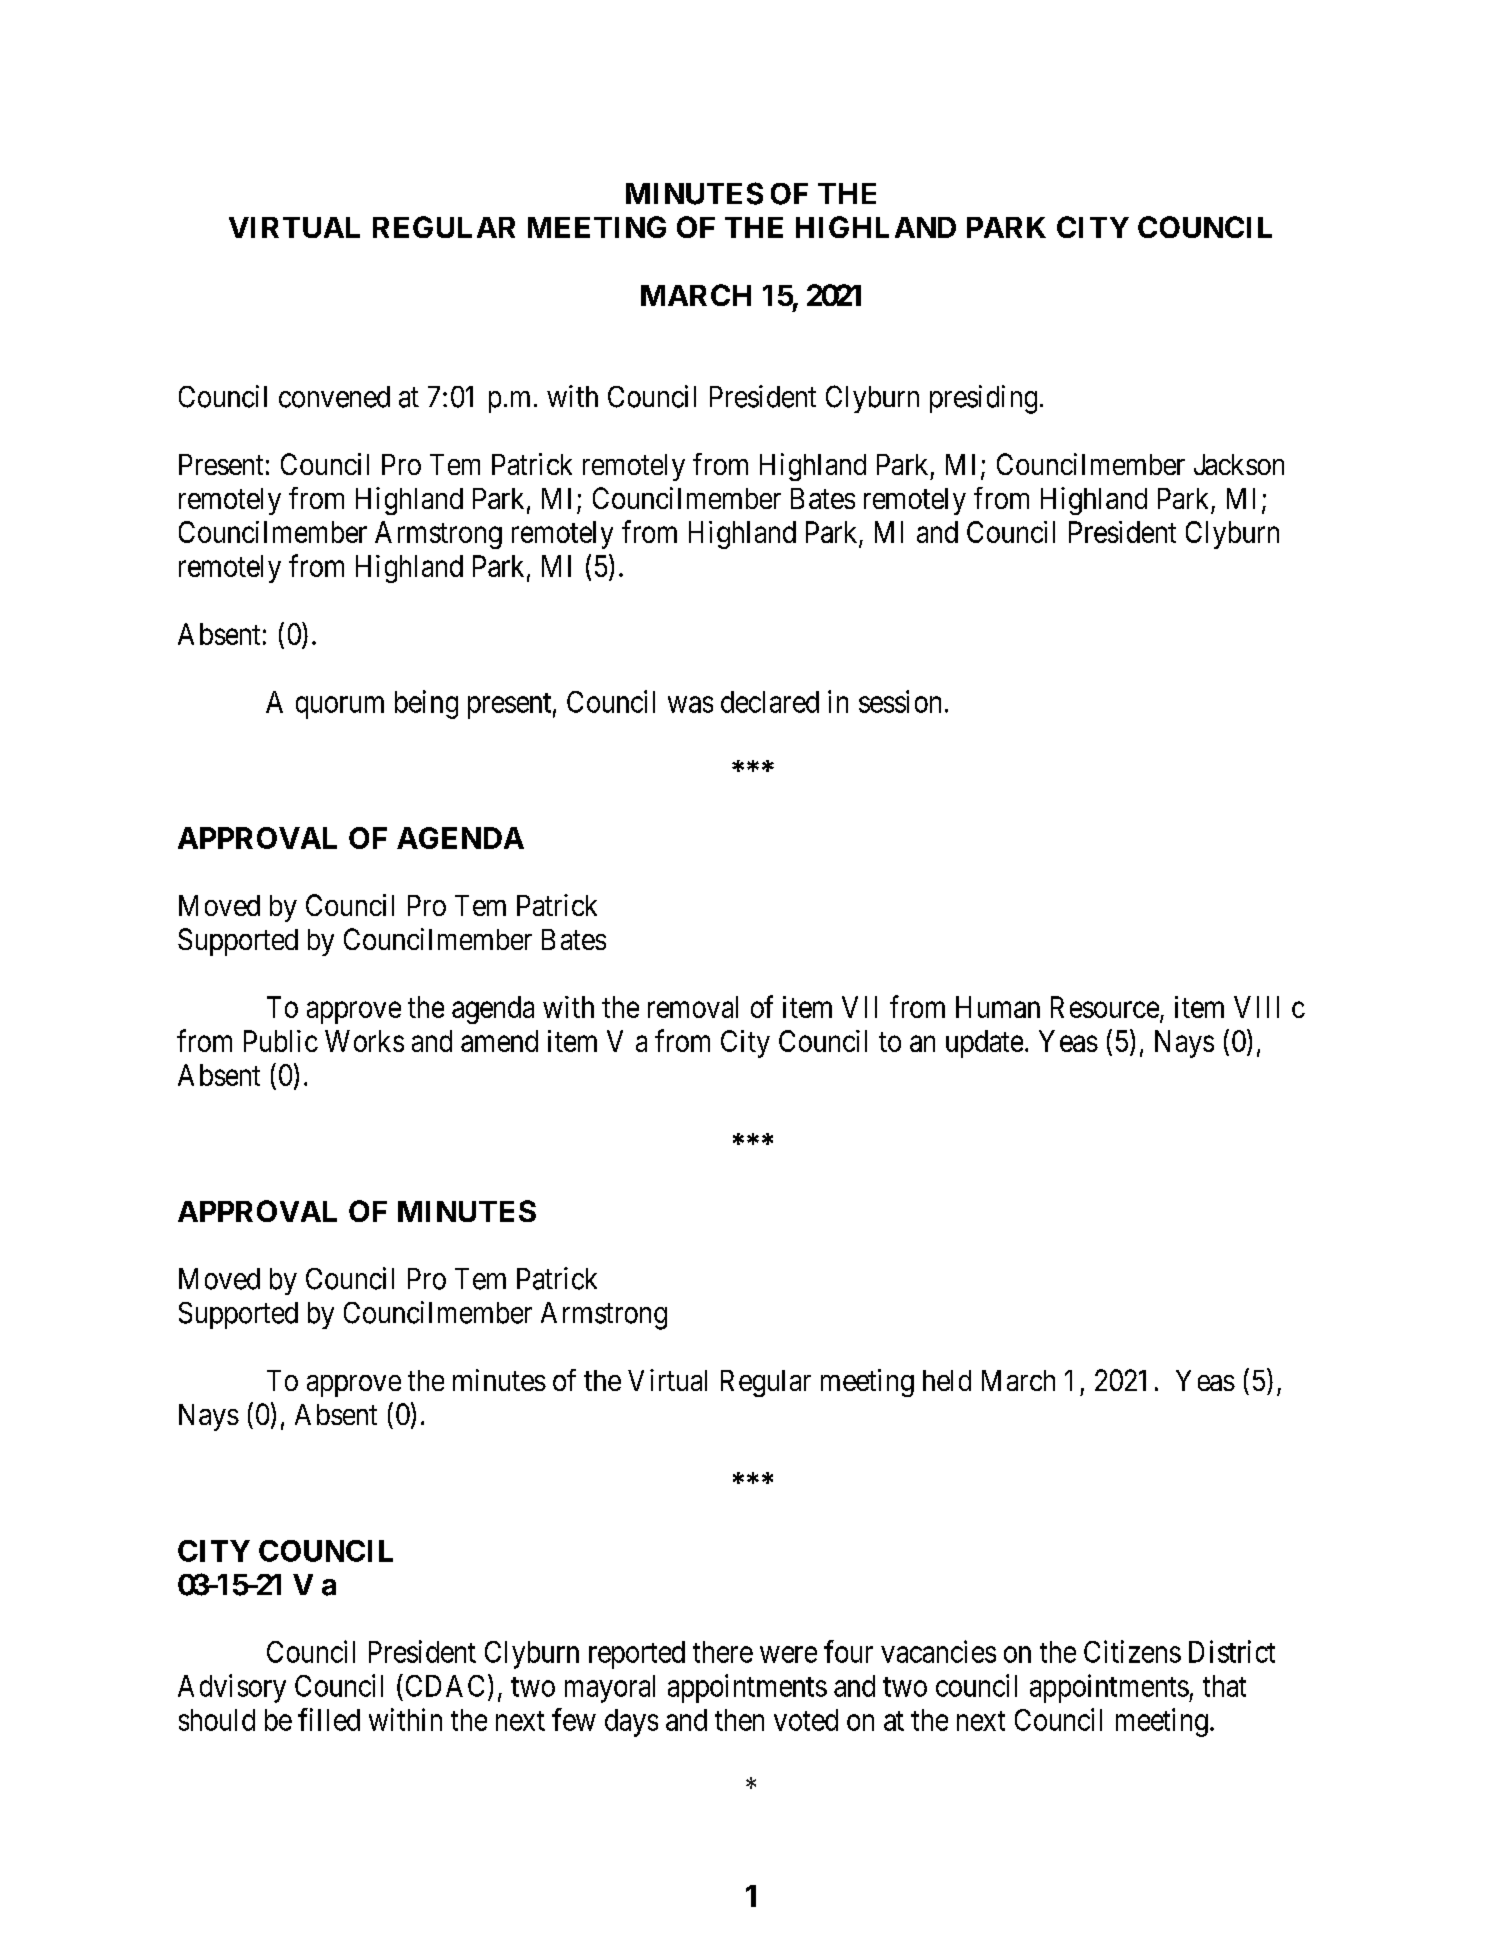 Image resolution: width=1504 pixels, height=1947 pixels. I want to click on that, so click(1224, 1686).
